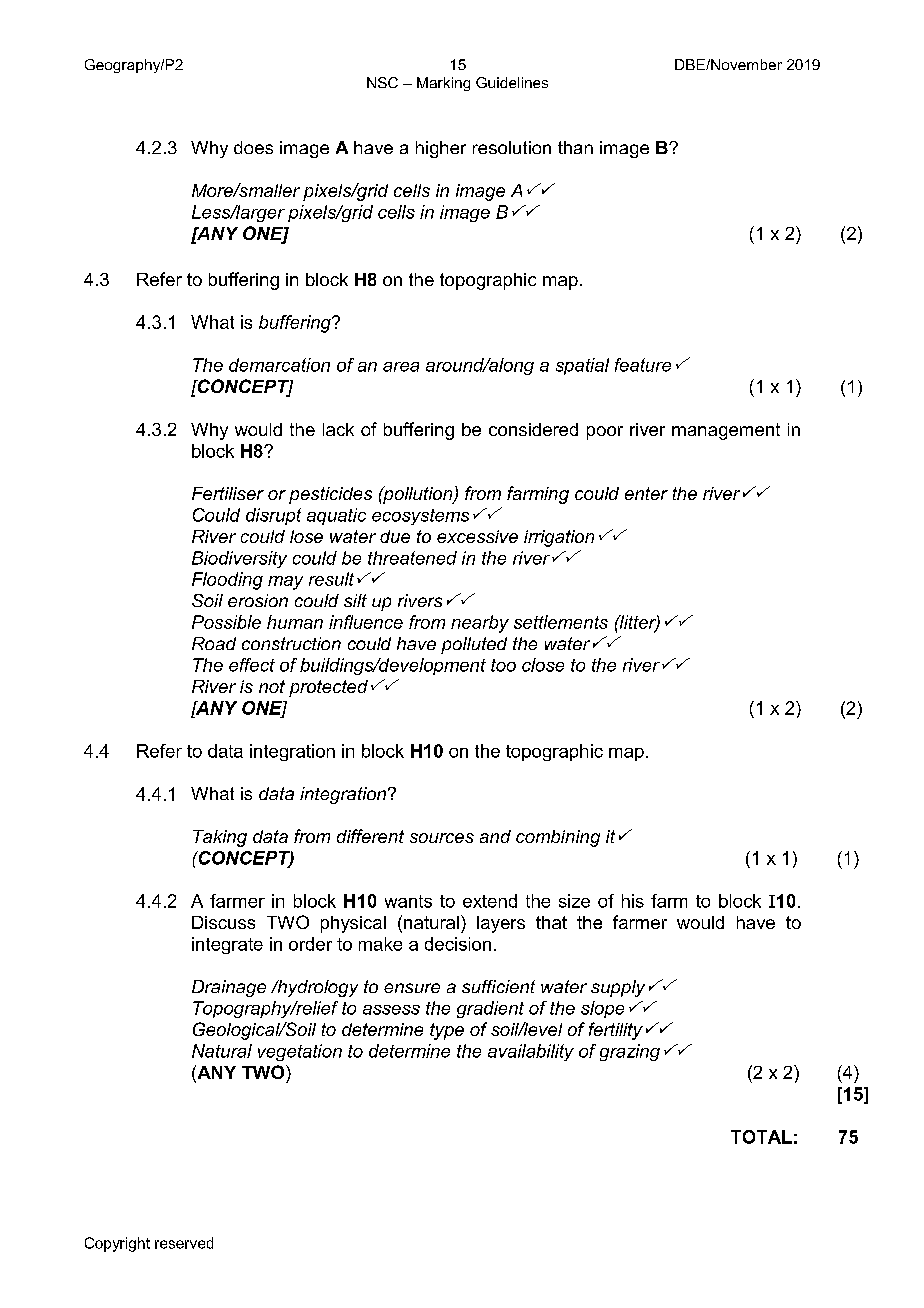  What do you see at coordinates (279, 365) in the screenshot?
I see `demarcation` at bounding box center [279, 365].
